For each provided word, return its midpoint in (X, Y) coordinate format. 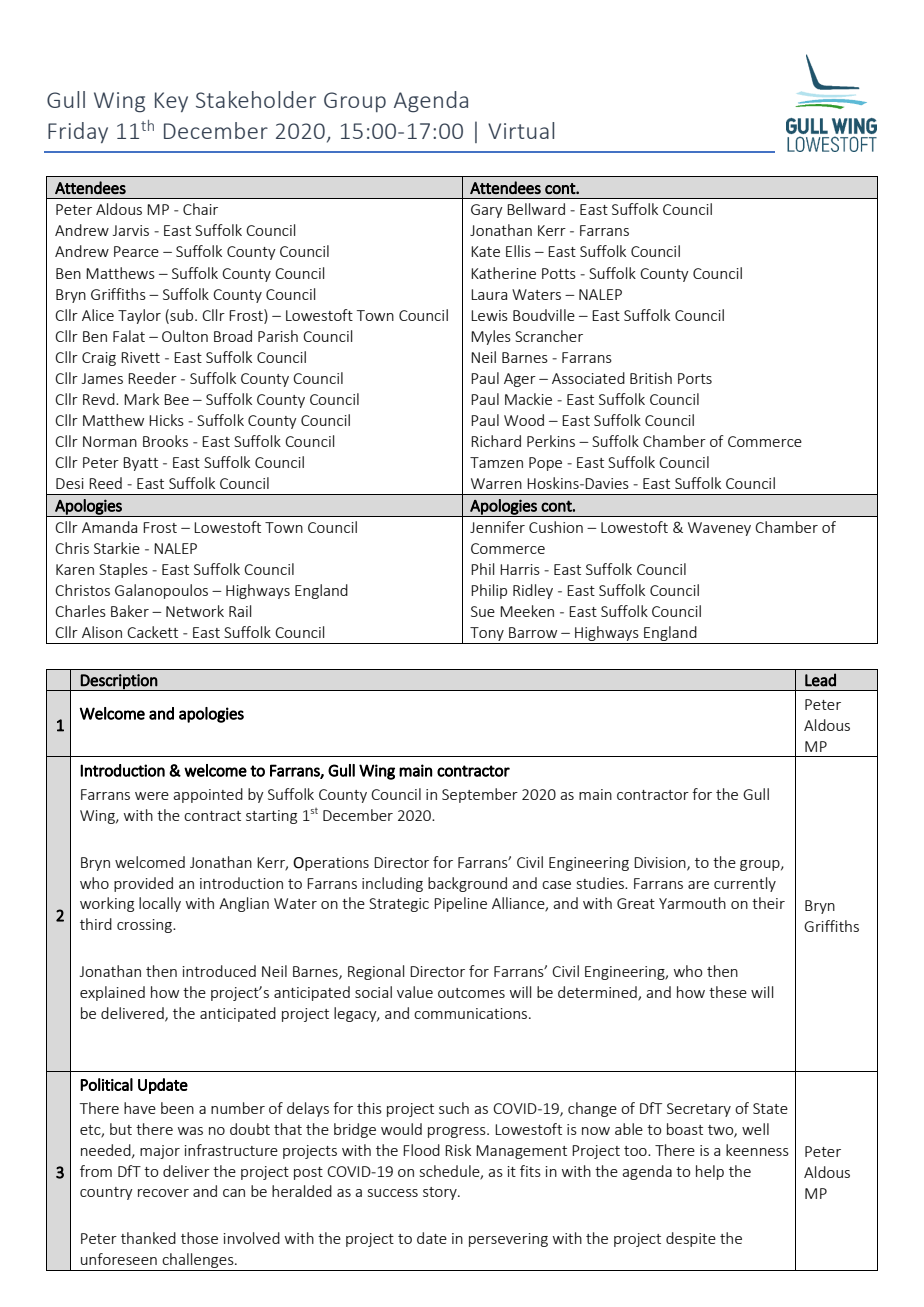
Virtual (521, 130)
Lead (820, 680)
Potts (559, 273)
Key (171, 102)
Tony (487, 635)
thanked (148, 1238)
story (441, 1193)
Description (119, 682)
